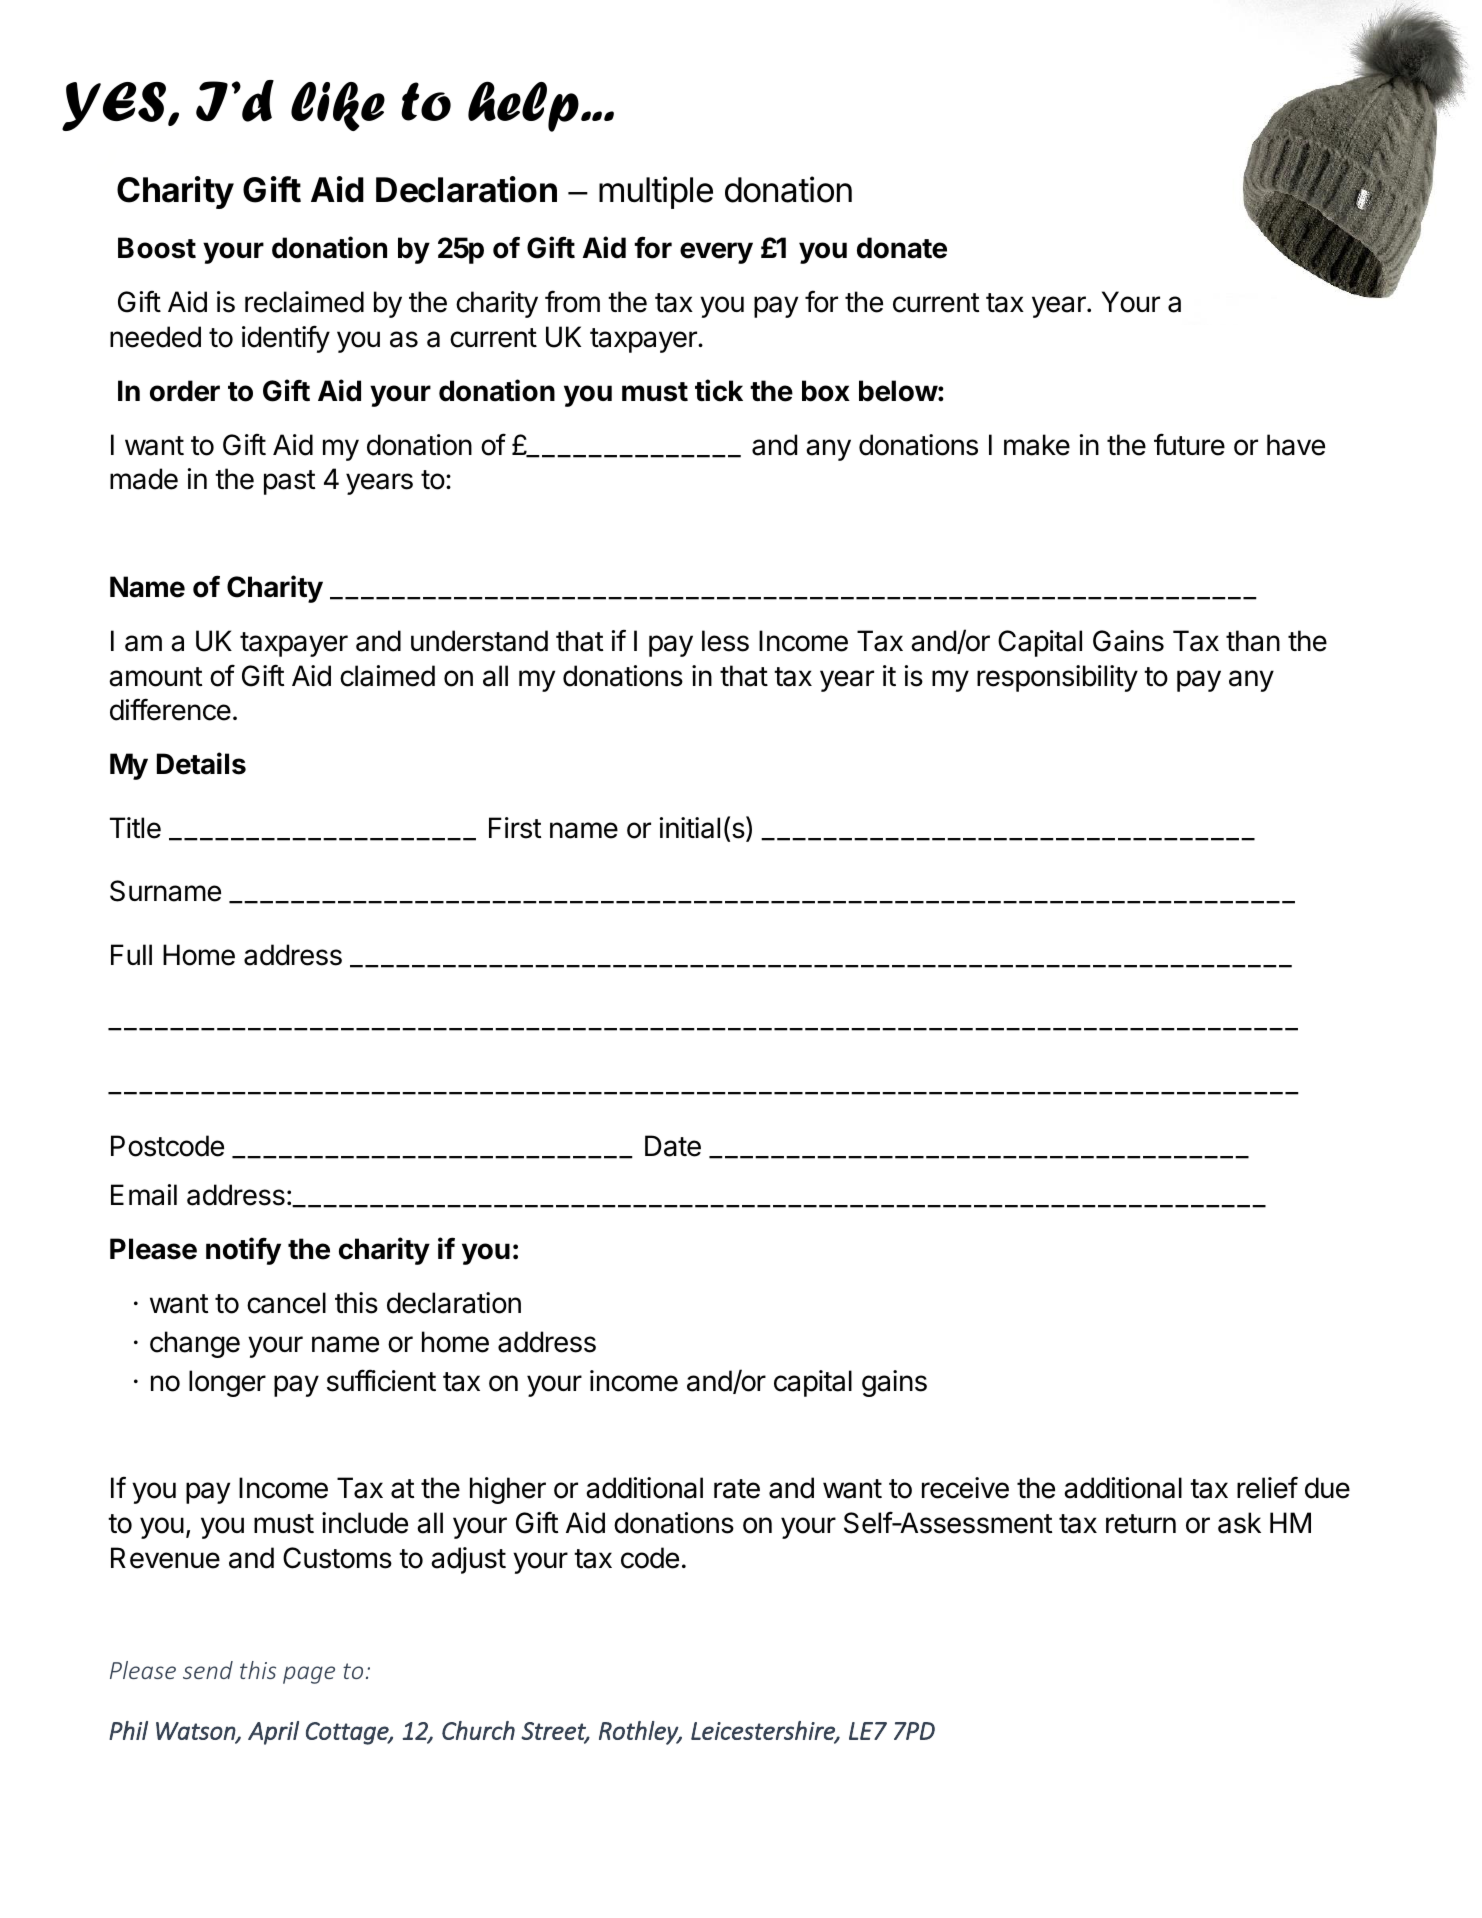 The height and width of the screenshot is (1918, 1482). I want to click on amount, so click(155, 677).
